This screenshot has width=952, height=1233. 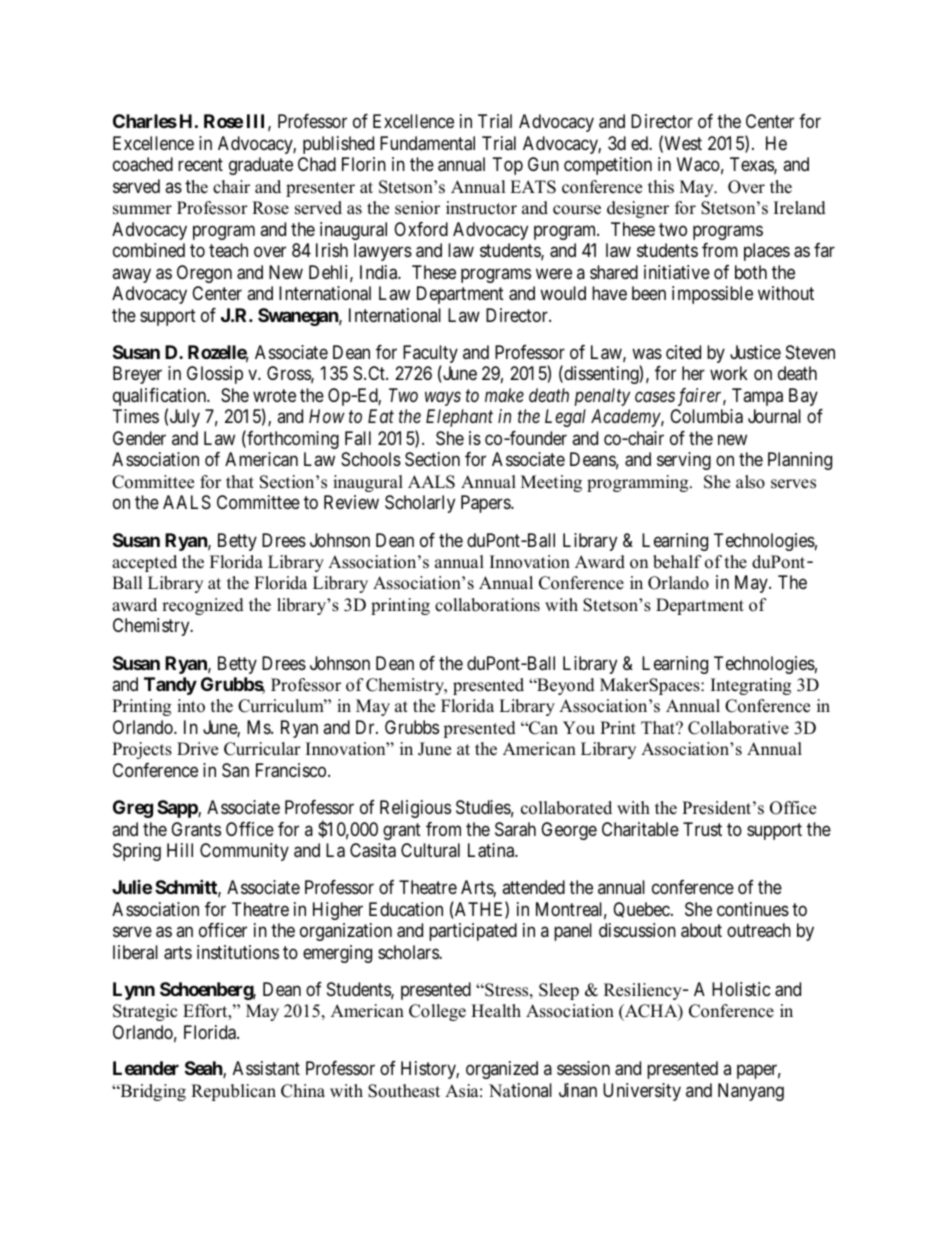 What do you see at coordinates (204, 1069) in the screenshot?
I see `Seah` at bounding box center [204, 1069].
